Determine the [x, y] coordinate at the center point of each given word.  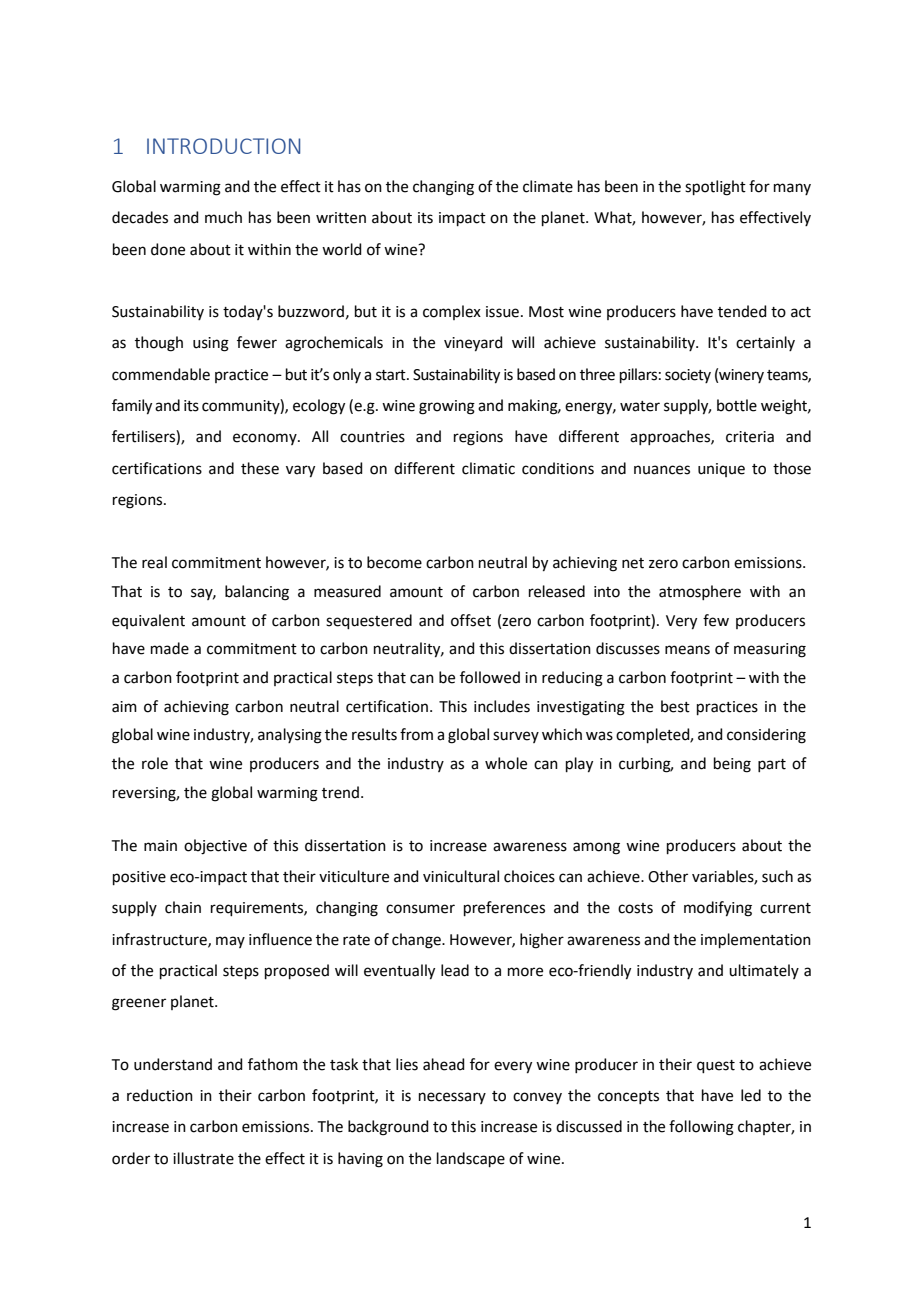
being [732, 765]
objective [215, 847]
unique [721, 470]
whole [506, 763]
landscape [471, 1159]
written [341, 218]
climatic [488, 468]
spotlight [715, 188]
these [260, 468]
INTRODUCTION [223, 146]
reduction [160, 1095]
